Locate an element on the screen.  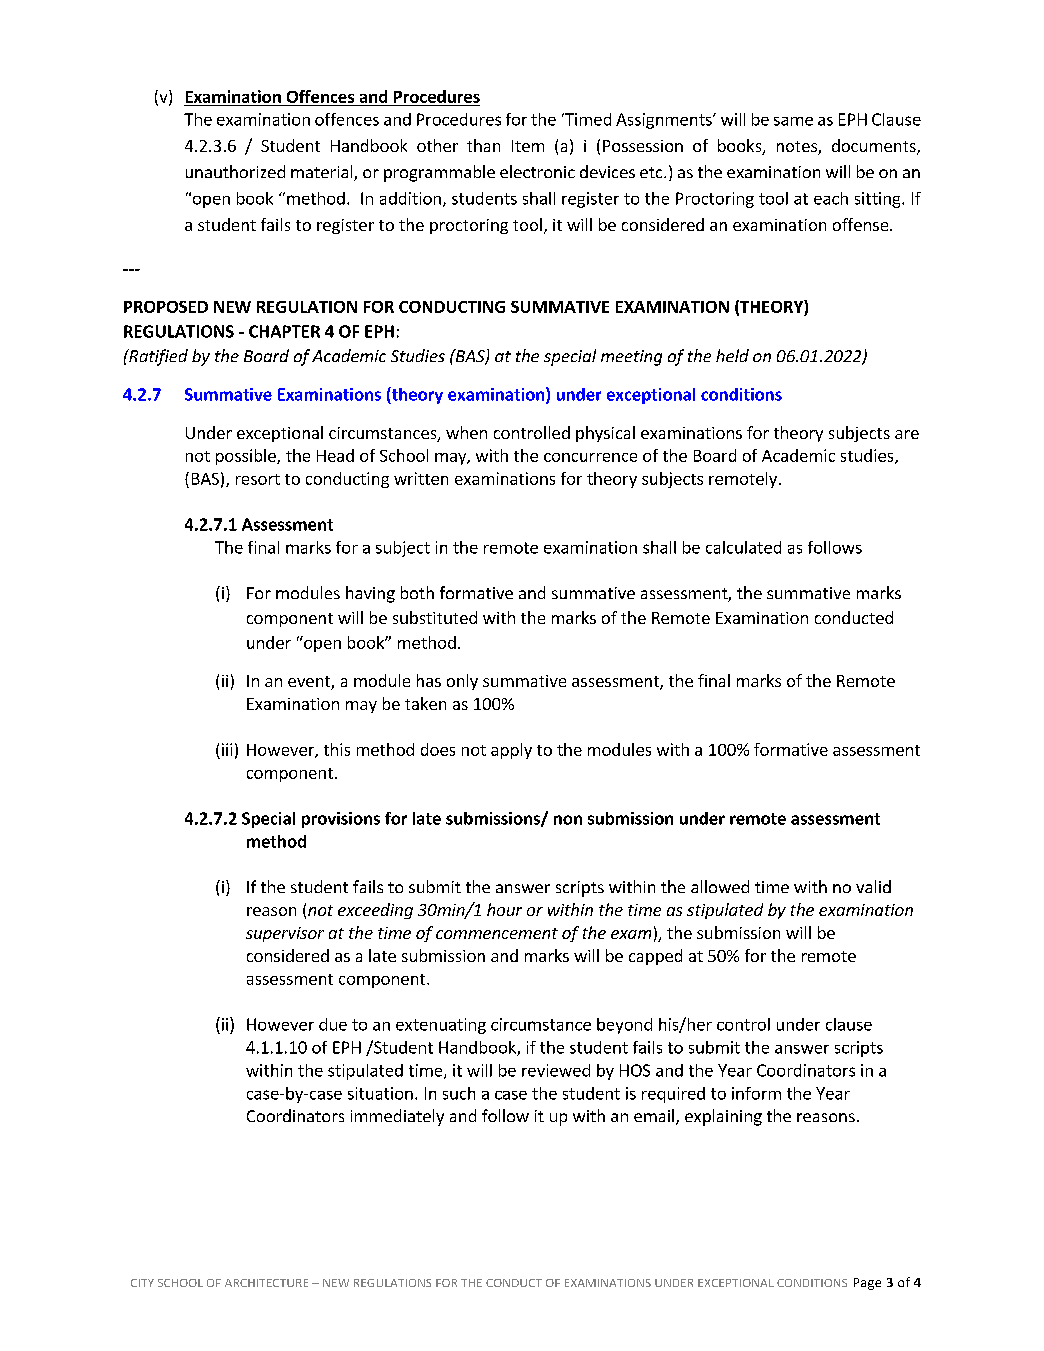
ARCHITECTURE is located at coordinates (266, 1283).
